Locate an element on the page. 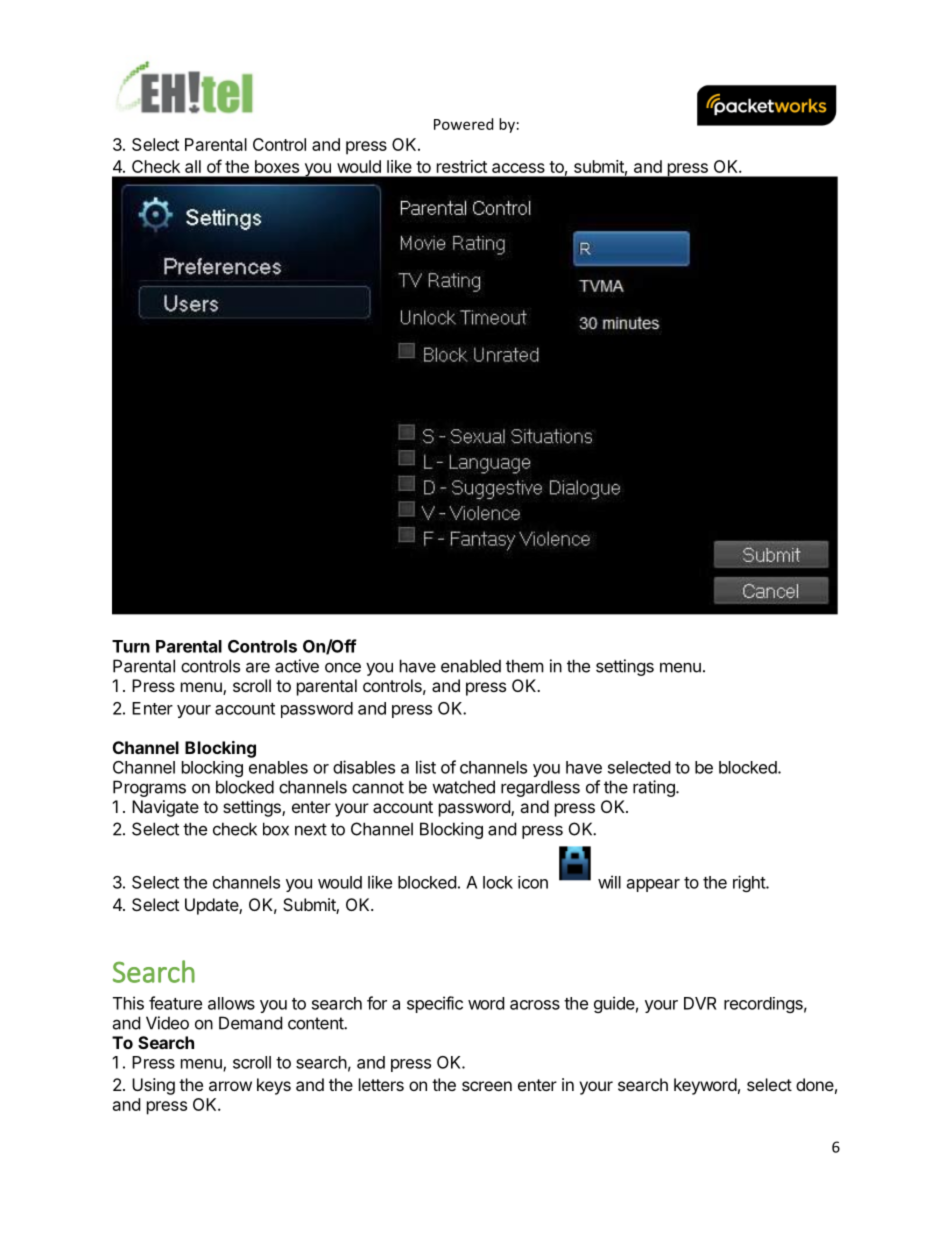  once is located at coordinates (343, 667).
